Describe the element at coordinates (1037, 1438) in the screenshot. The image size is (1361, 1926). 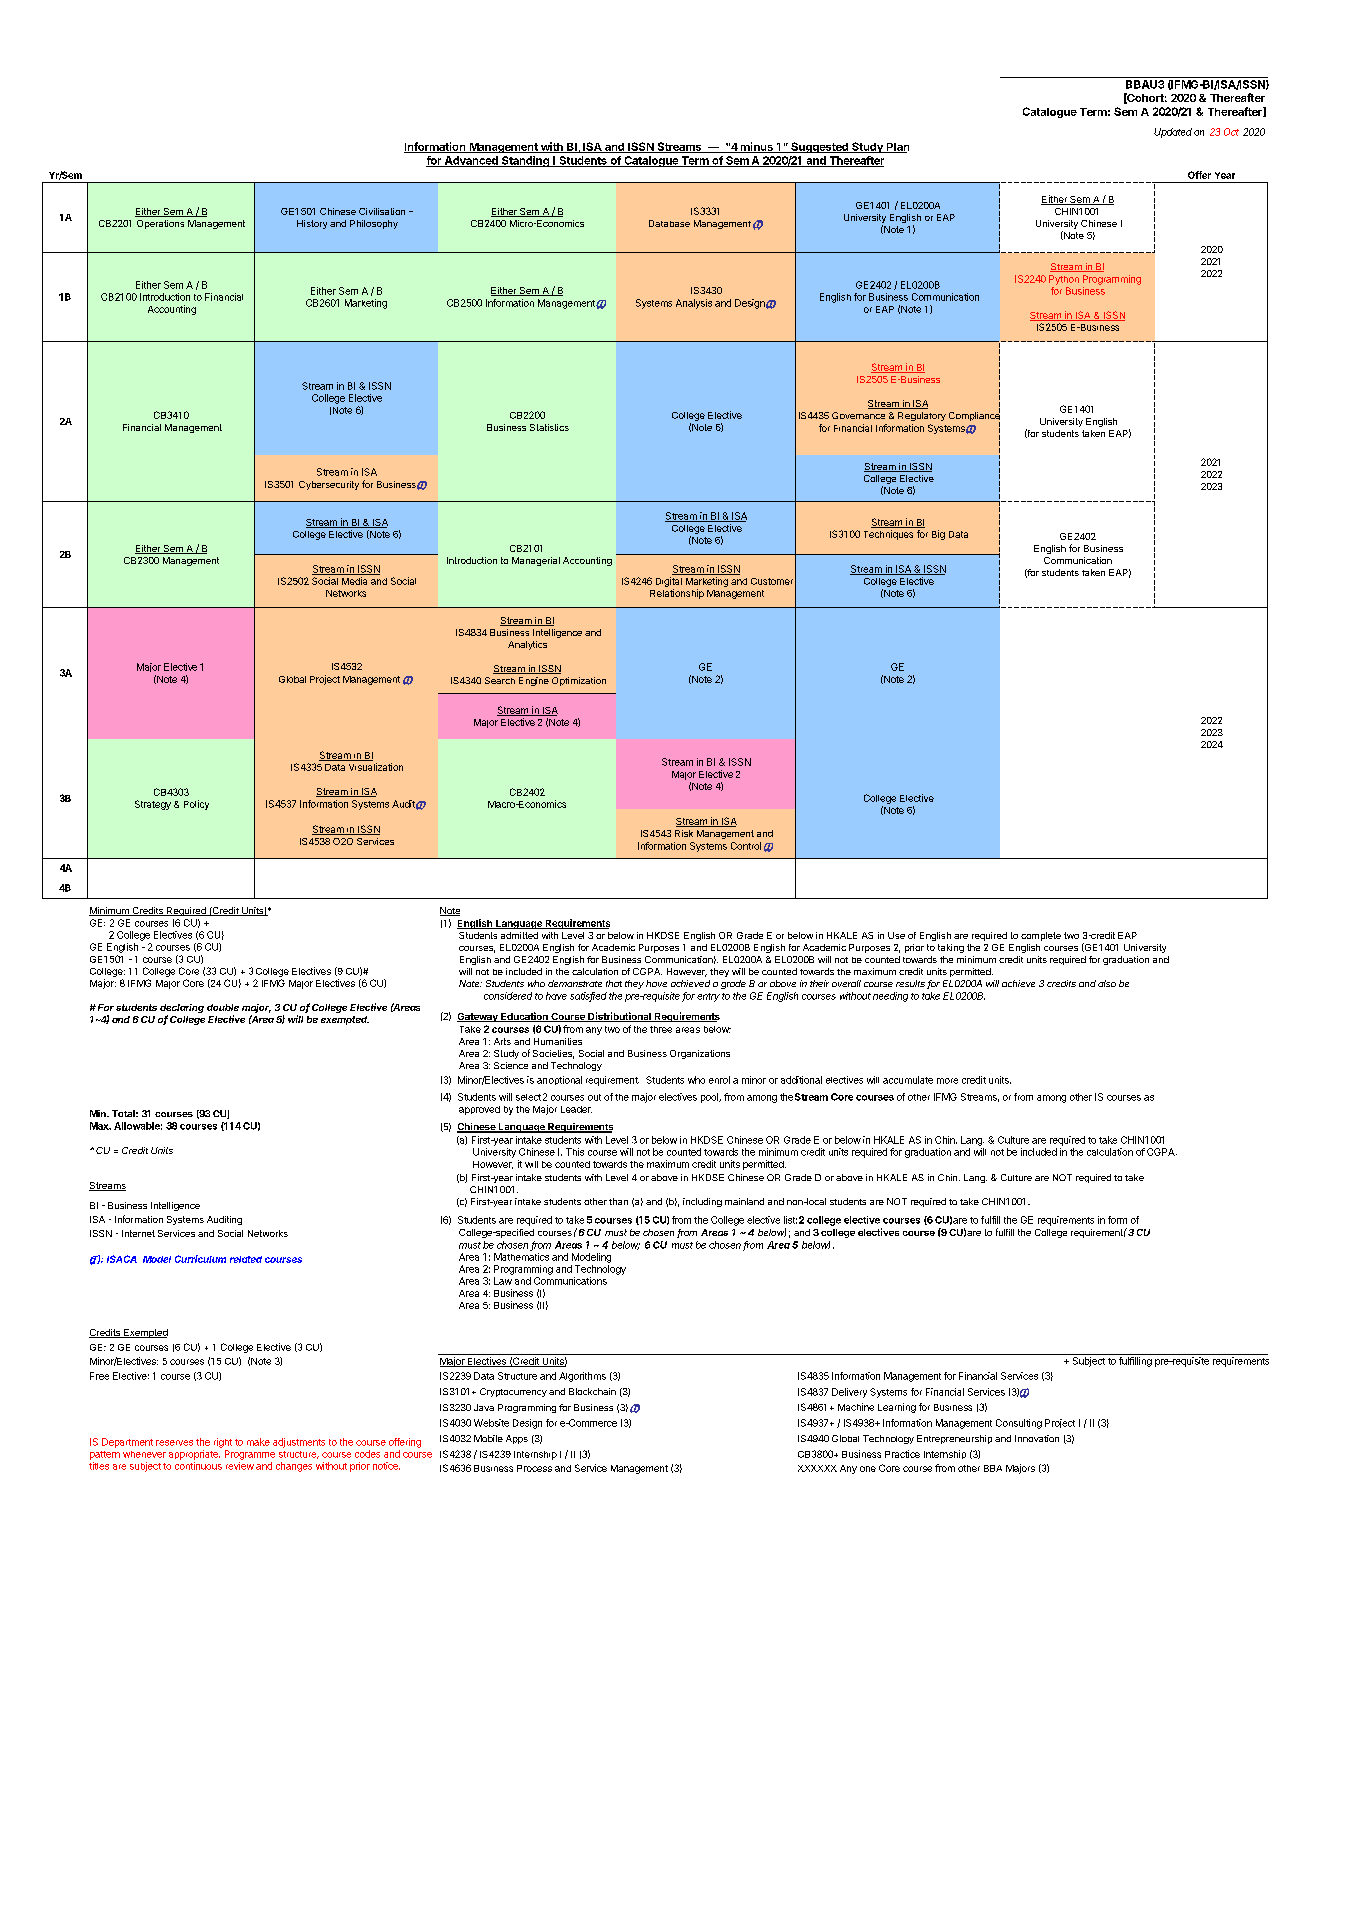
I see `Innovation` at that location.
